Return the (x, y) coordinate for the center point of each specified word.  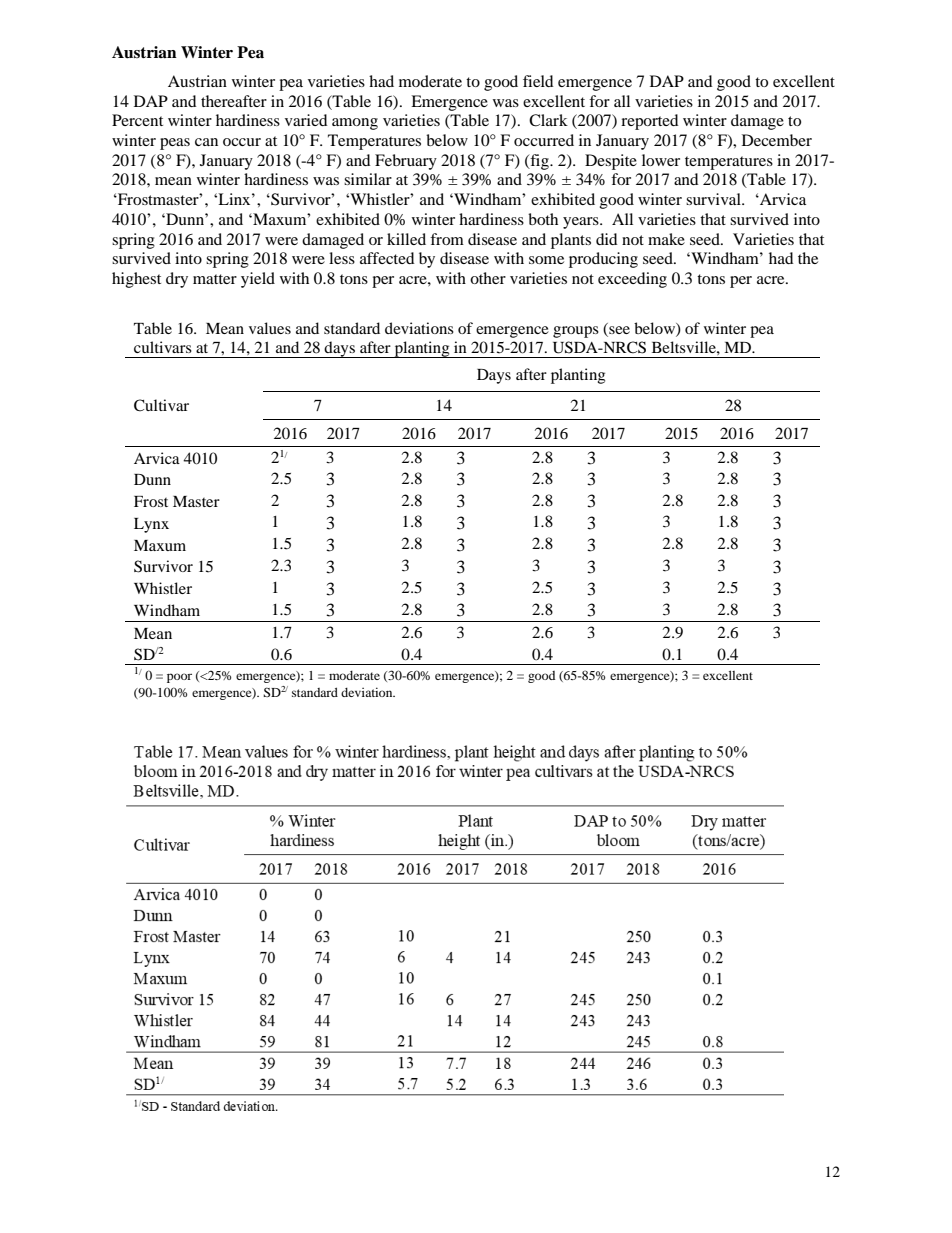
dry (177, 280)
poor (179, 678)
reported (650, 122)
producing (603, 260)
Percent (137, 120)
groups (576, 332)
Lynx (151, 525)
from (447, 239)
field (538, 81)
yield (258, 280)
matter (215, 279)
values (270, 328)
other (488, 278)
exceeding (632, 280)
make (666, 239)
